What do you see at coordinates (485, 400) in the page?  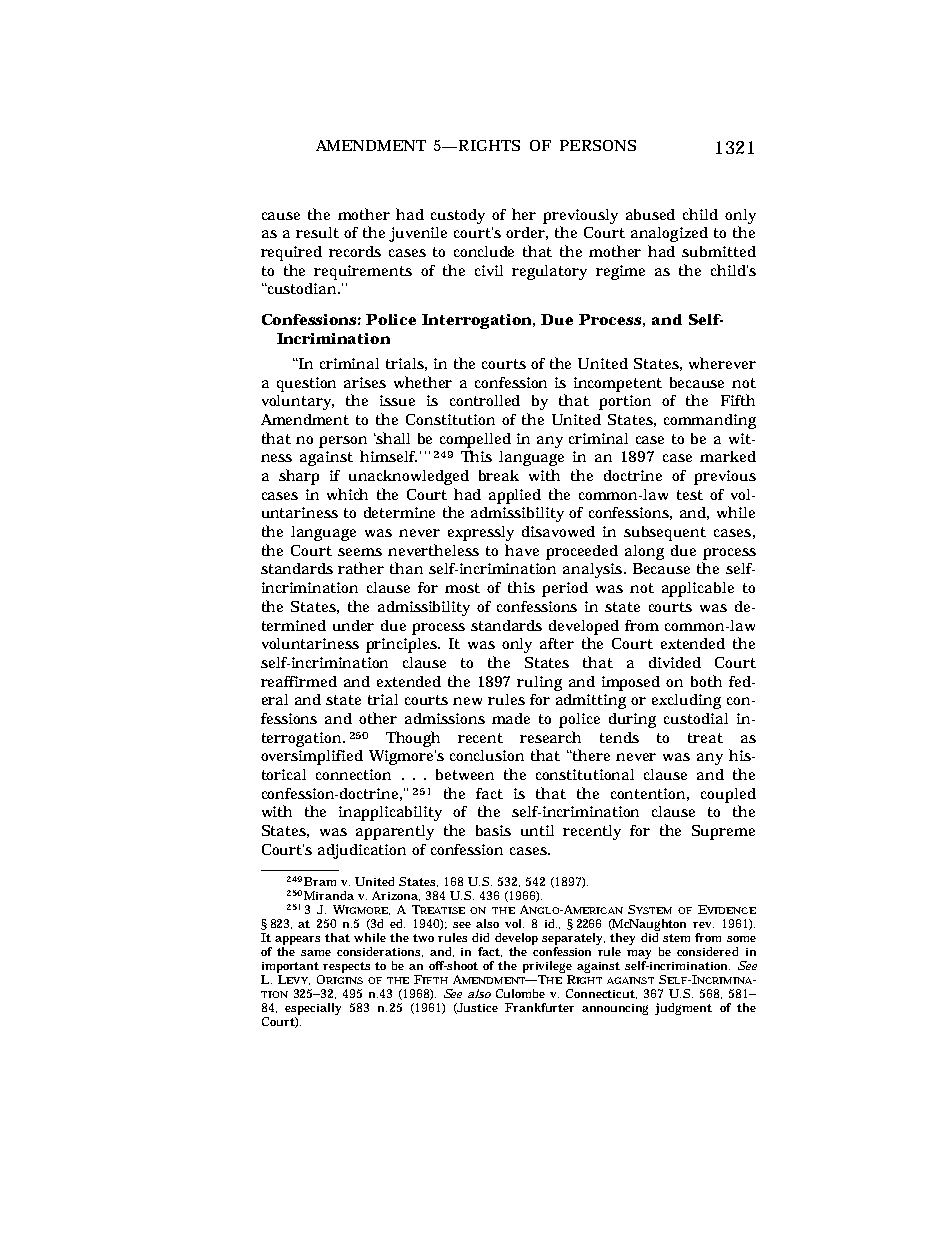 I see `controlled` at bounding box center [485, 400].
